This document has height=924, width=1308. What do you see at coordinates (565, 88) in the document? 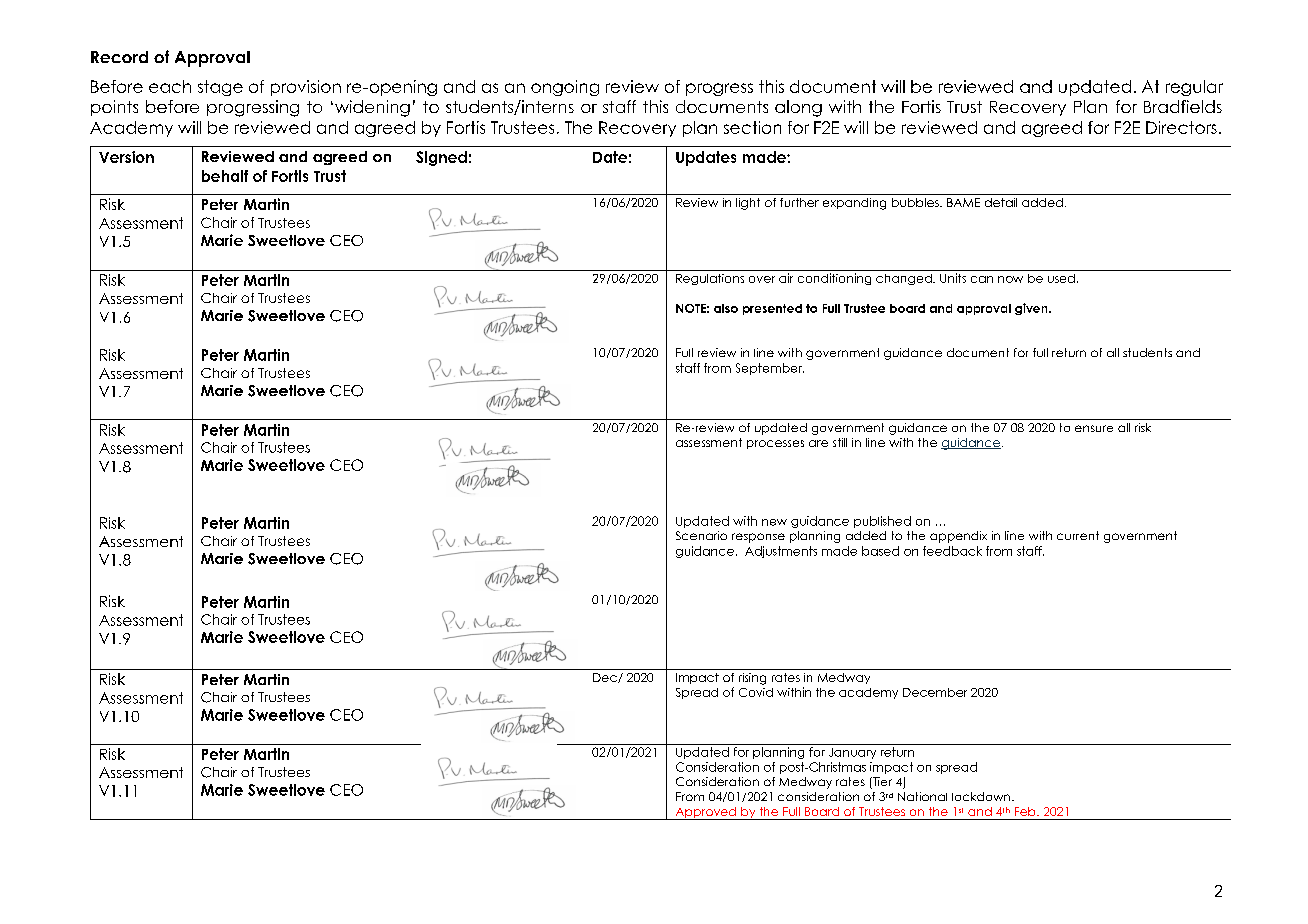
I see `ongoing` at bounding box center [565, 88].
